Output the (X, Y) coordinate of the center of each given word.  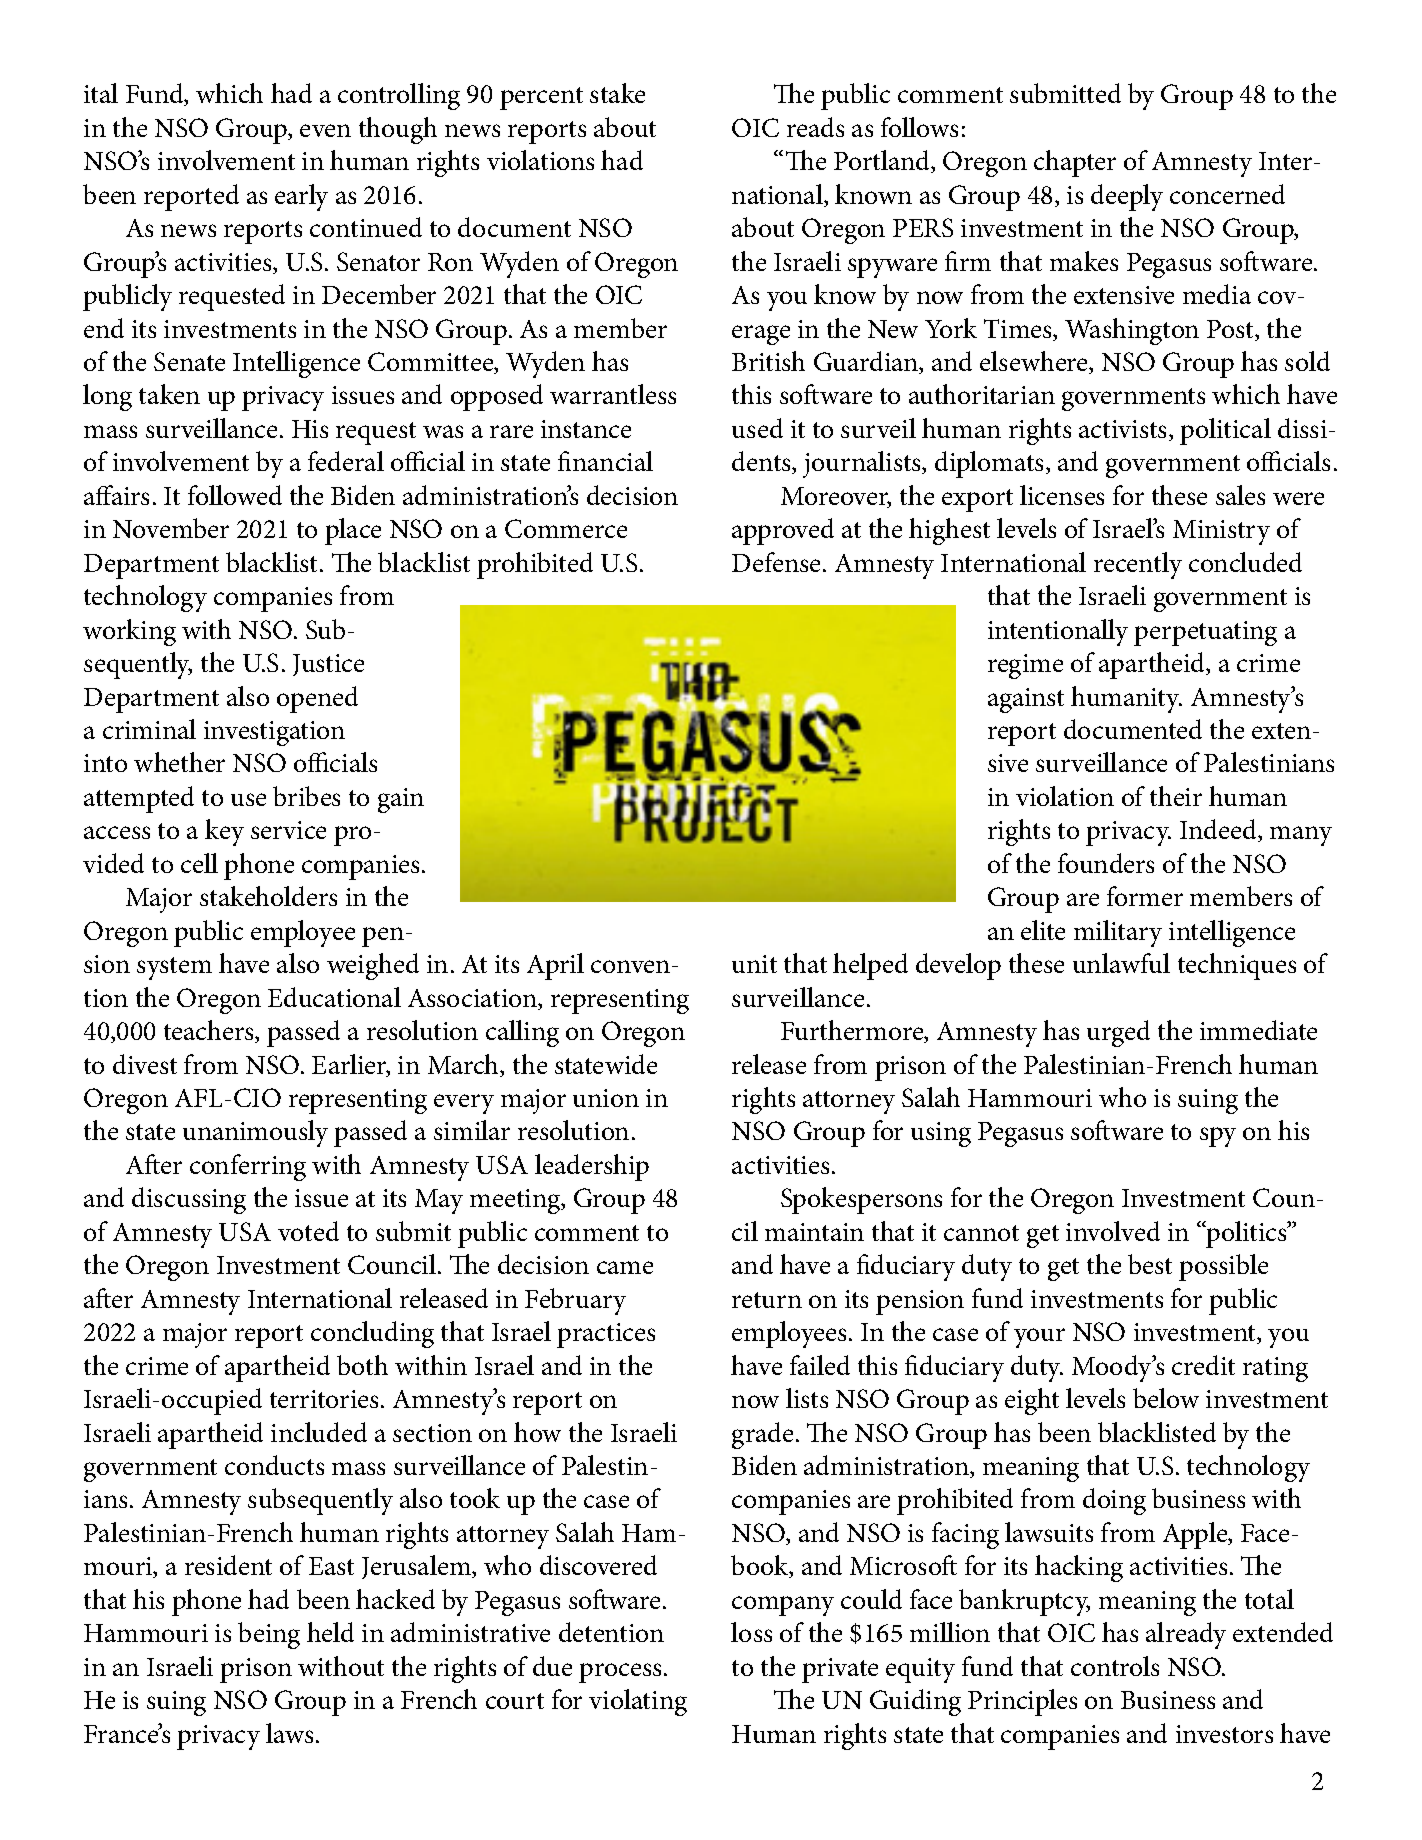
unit (754, 964)
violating (638, 1702)
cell (199, 863)
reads (815, 127)
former (1145, 896)
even (325, 130)
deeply (1127, 197)
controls (1115, 1666)
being (269, 1635)
